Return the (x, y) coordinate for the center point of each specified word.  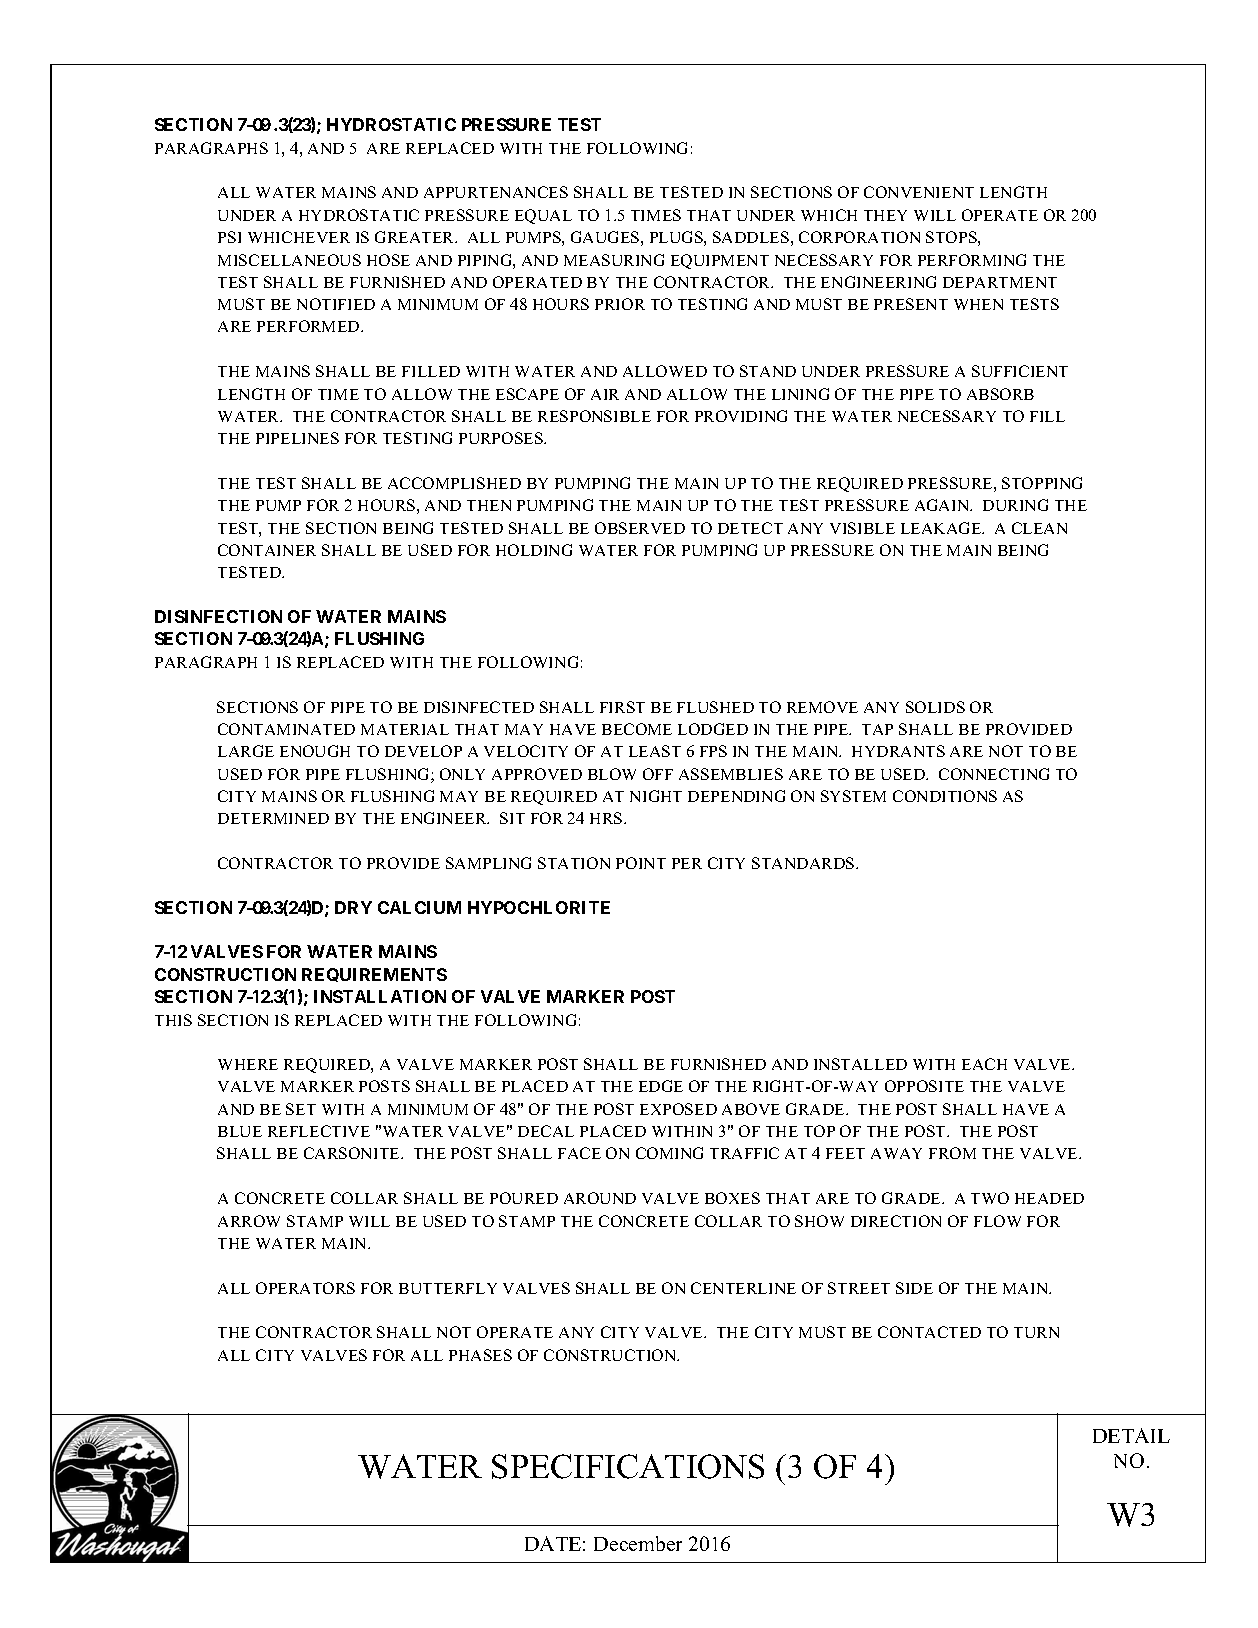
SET (301, 1109)
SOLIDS (935, 707)
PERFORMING (972, 260)
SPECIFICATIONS (628, 1466)
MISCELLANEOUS (289, 260)
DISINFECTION (218, 616)
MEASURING (614, 260)
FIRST (622, 707)
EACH (984, 1064)
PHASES (480, 1355)
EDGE (661, 1086)
